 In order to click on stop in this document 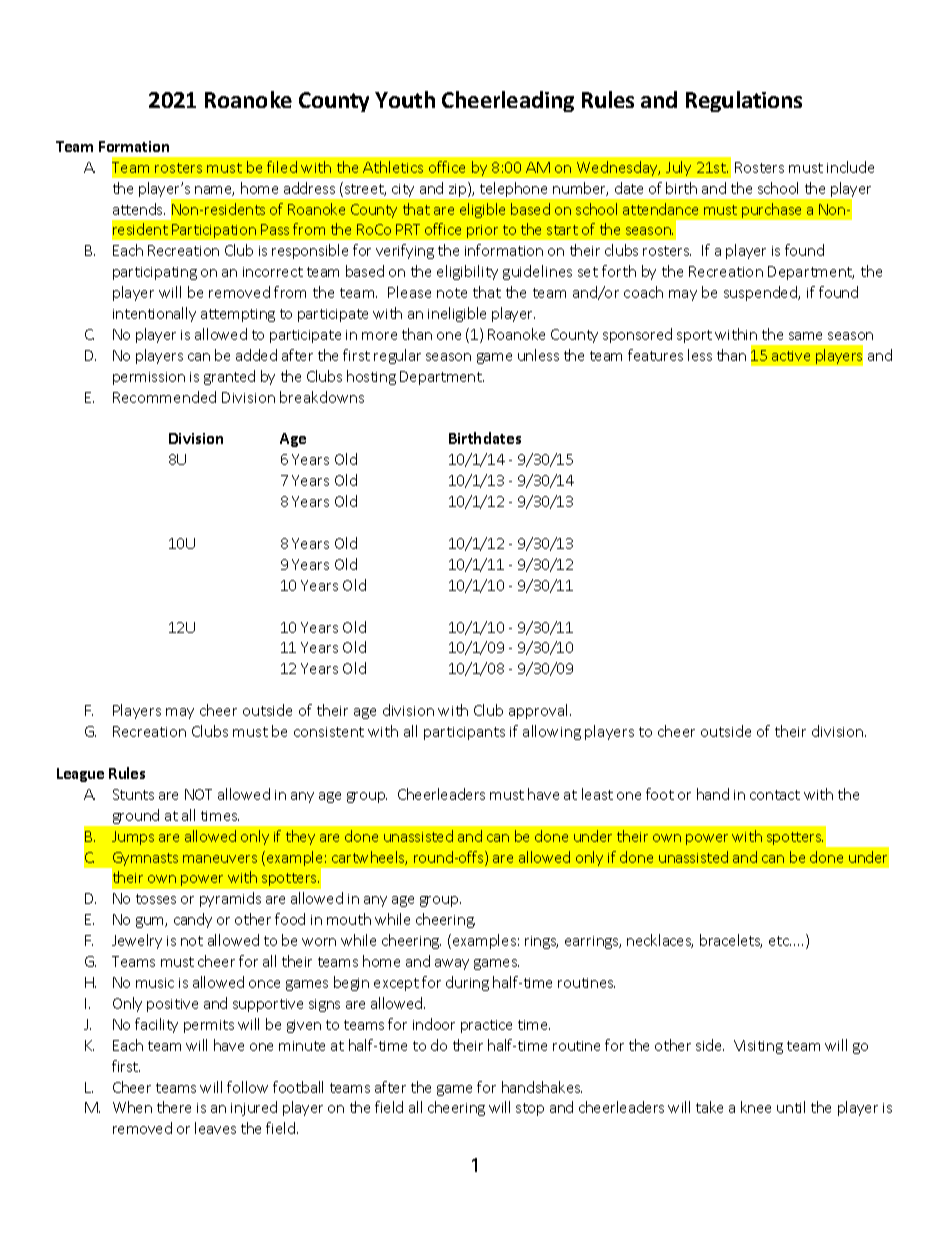, I will do `click(530, 1109)`.
